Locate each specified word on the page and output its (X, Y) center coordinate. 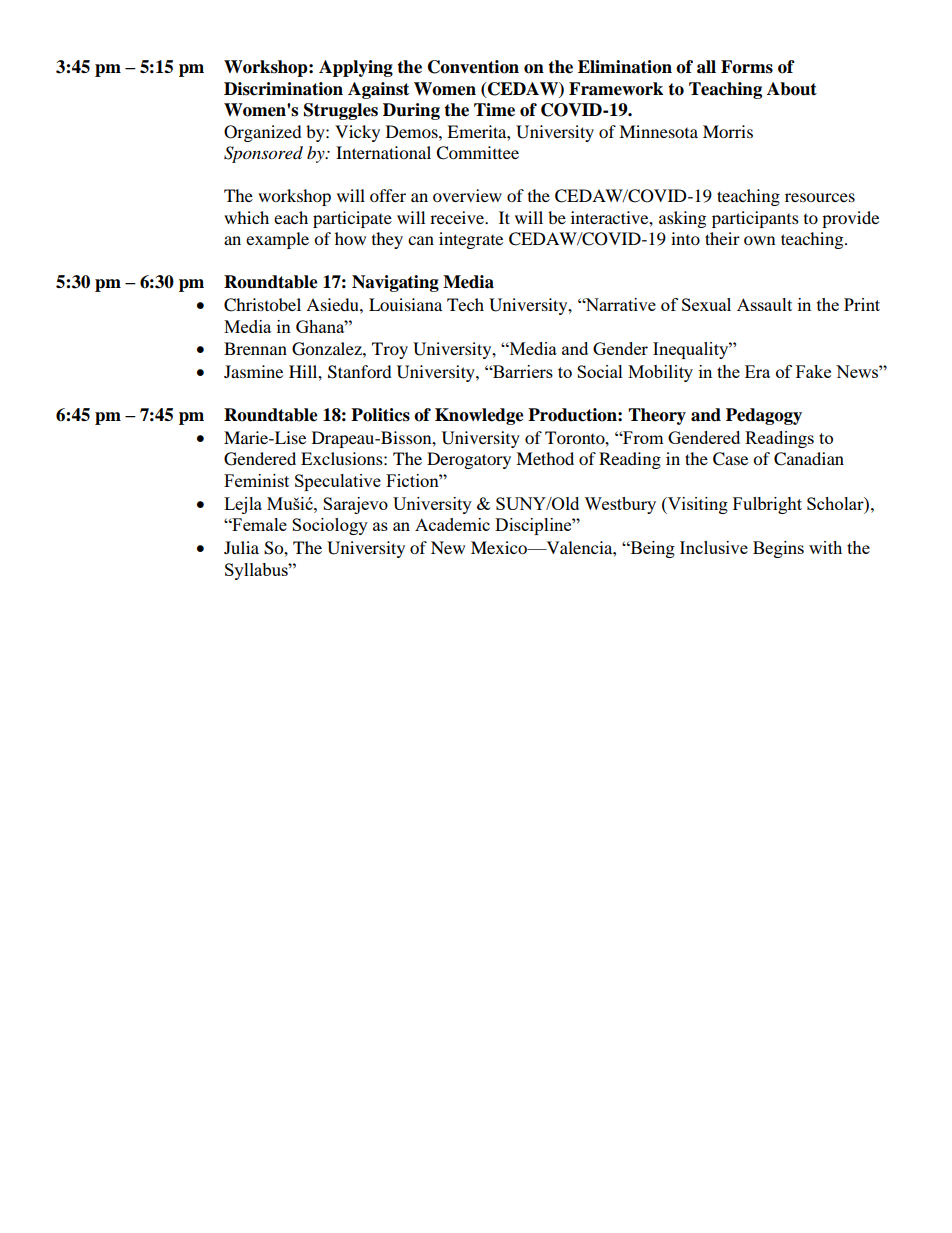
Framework (616, 89)
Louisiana (405, 304)
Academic (452, 524)
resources (820, 197)
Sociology (330, 526)
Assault (764, 304)
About (792, 89)
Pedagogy (764, 416)
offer (388, 195)
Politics (380, 415)
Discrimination (283, 89)
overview (467, 195)
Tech (465, 304)
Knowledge (479, 416)
